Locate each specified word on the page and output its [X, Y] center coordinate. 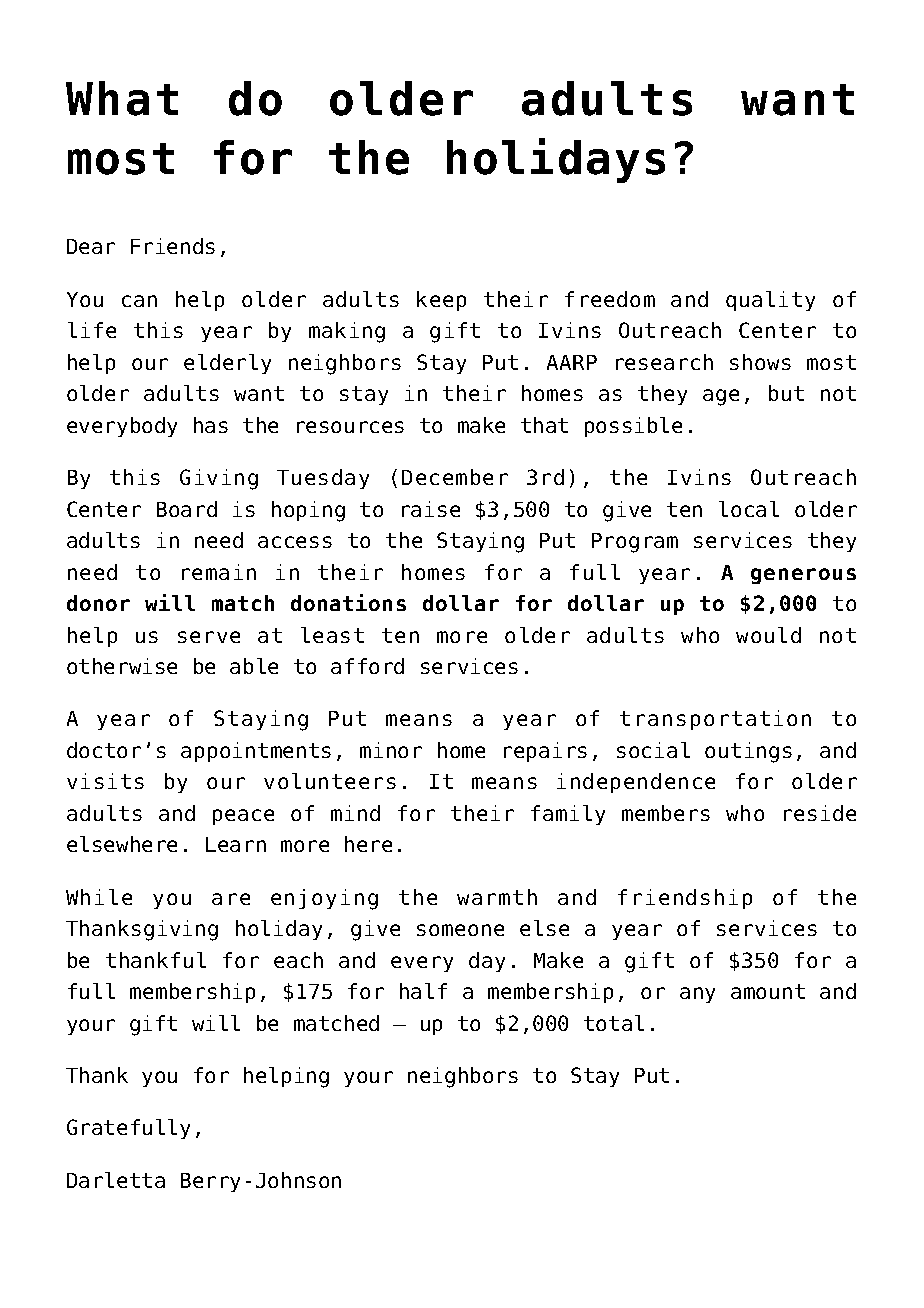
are [231, 899]
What [122, 98]
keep [441, 301]
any [697, 995]
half [423, 991]
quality [770, 301]
